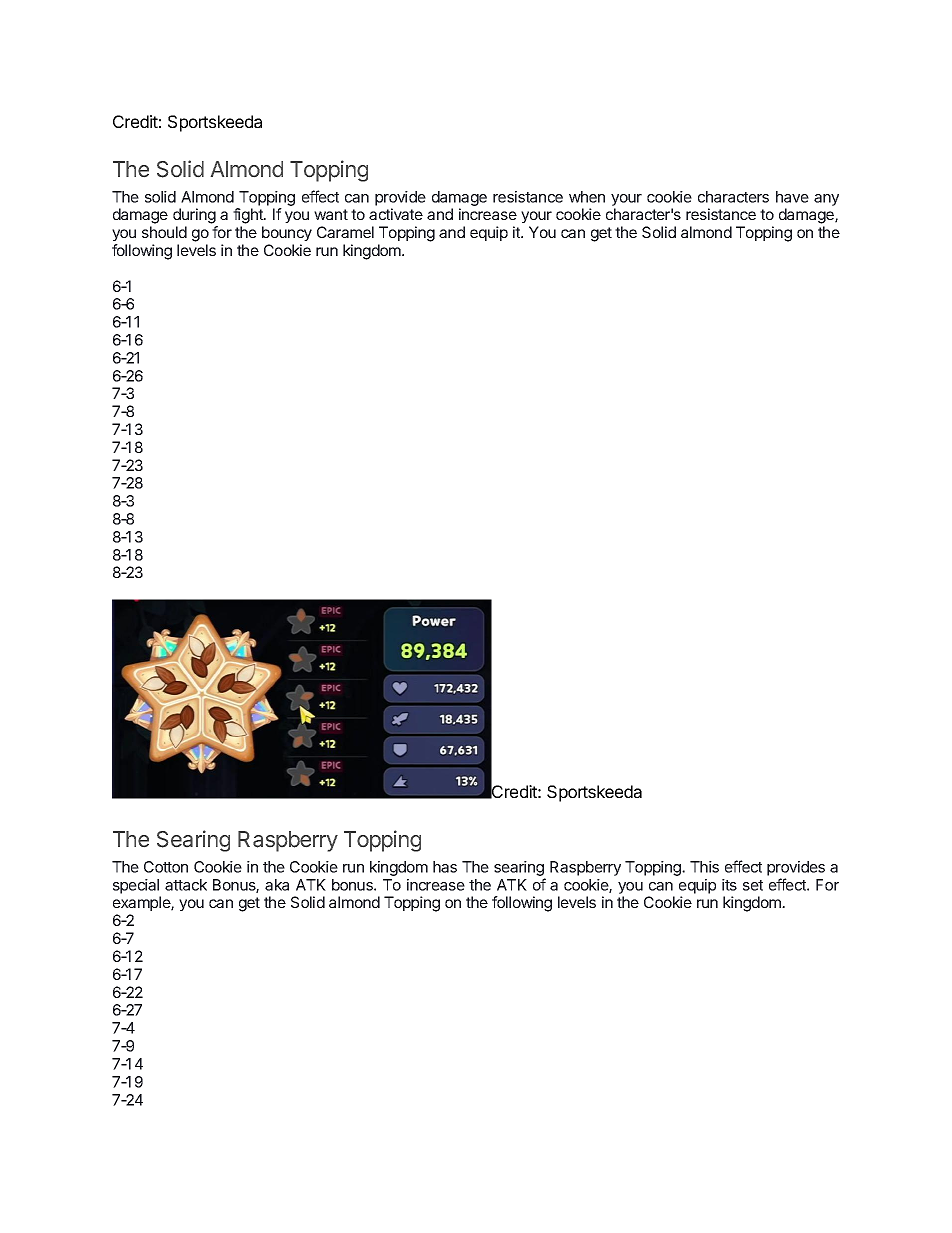  What do you see at coordinates (704, 867) in the image?
I see `This` at bounding box center [704, 867].
